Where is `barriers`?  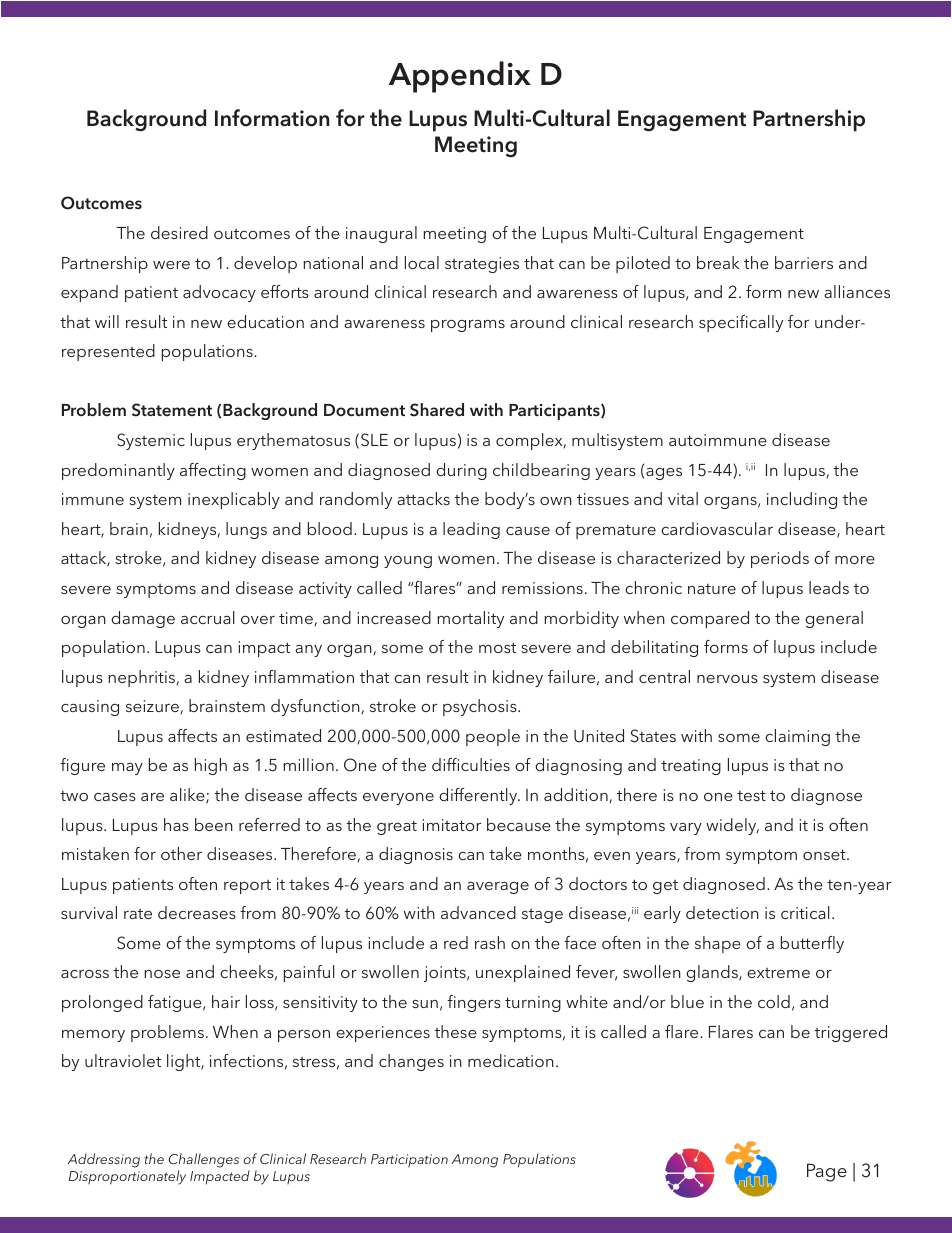 barriers is located at coordinates (804, 262).
